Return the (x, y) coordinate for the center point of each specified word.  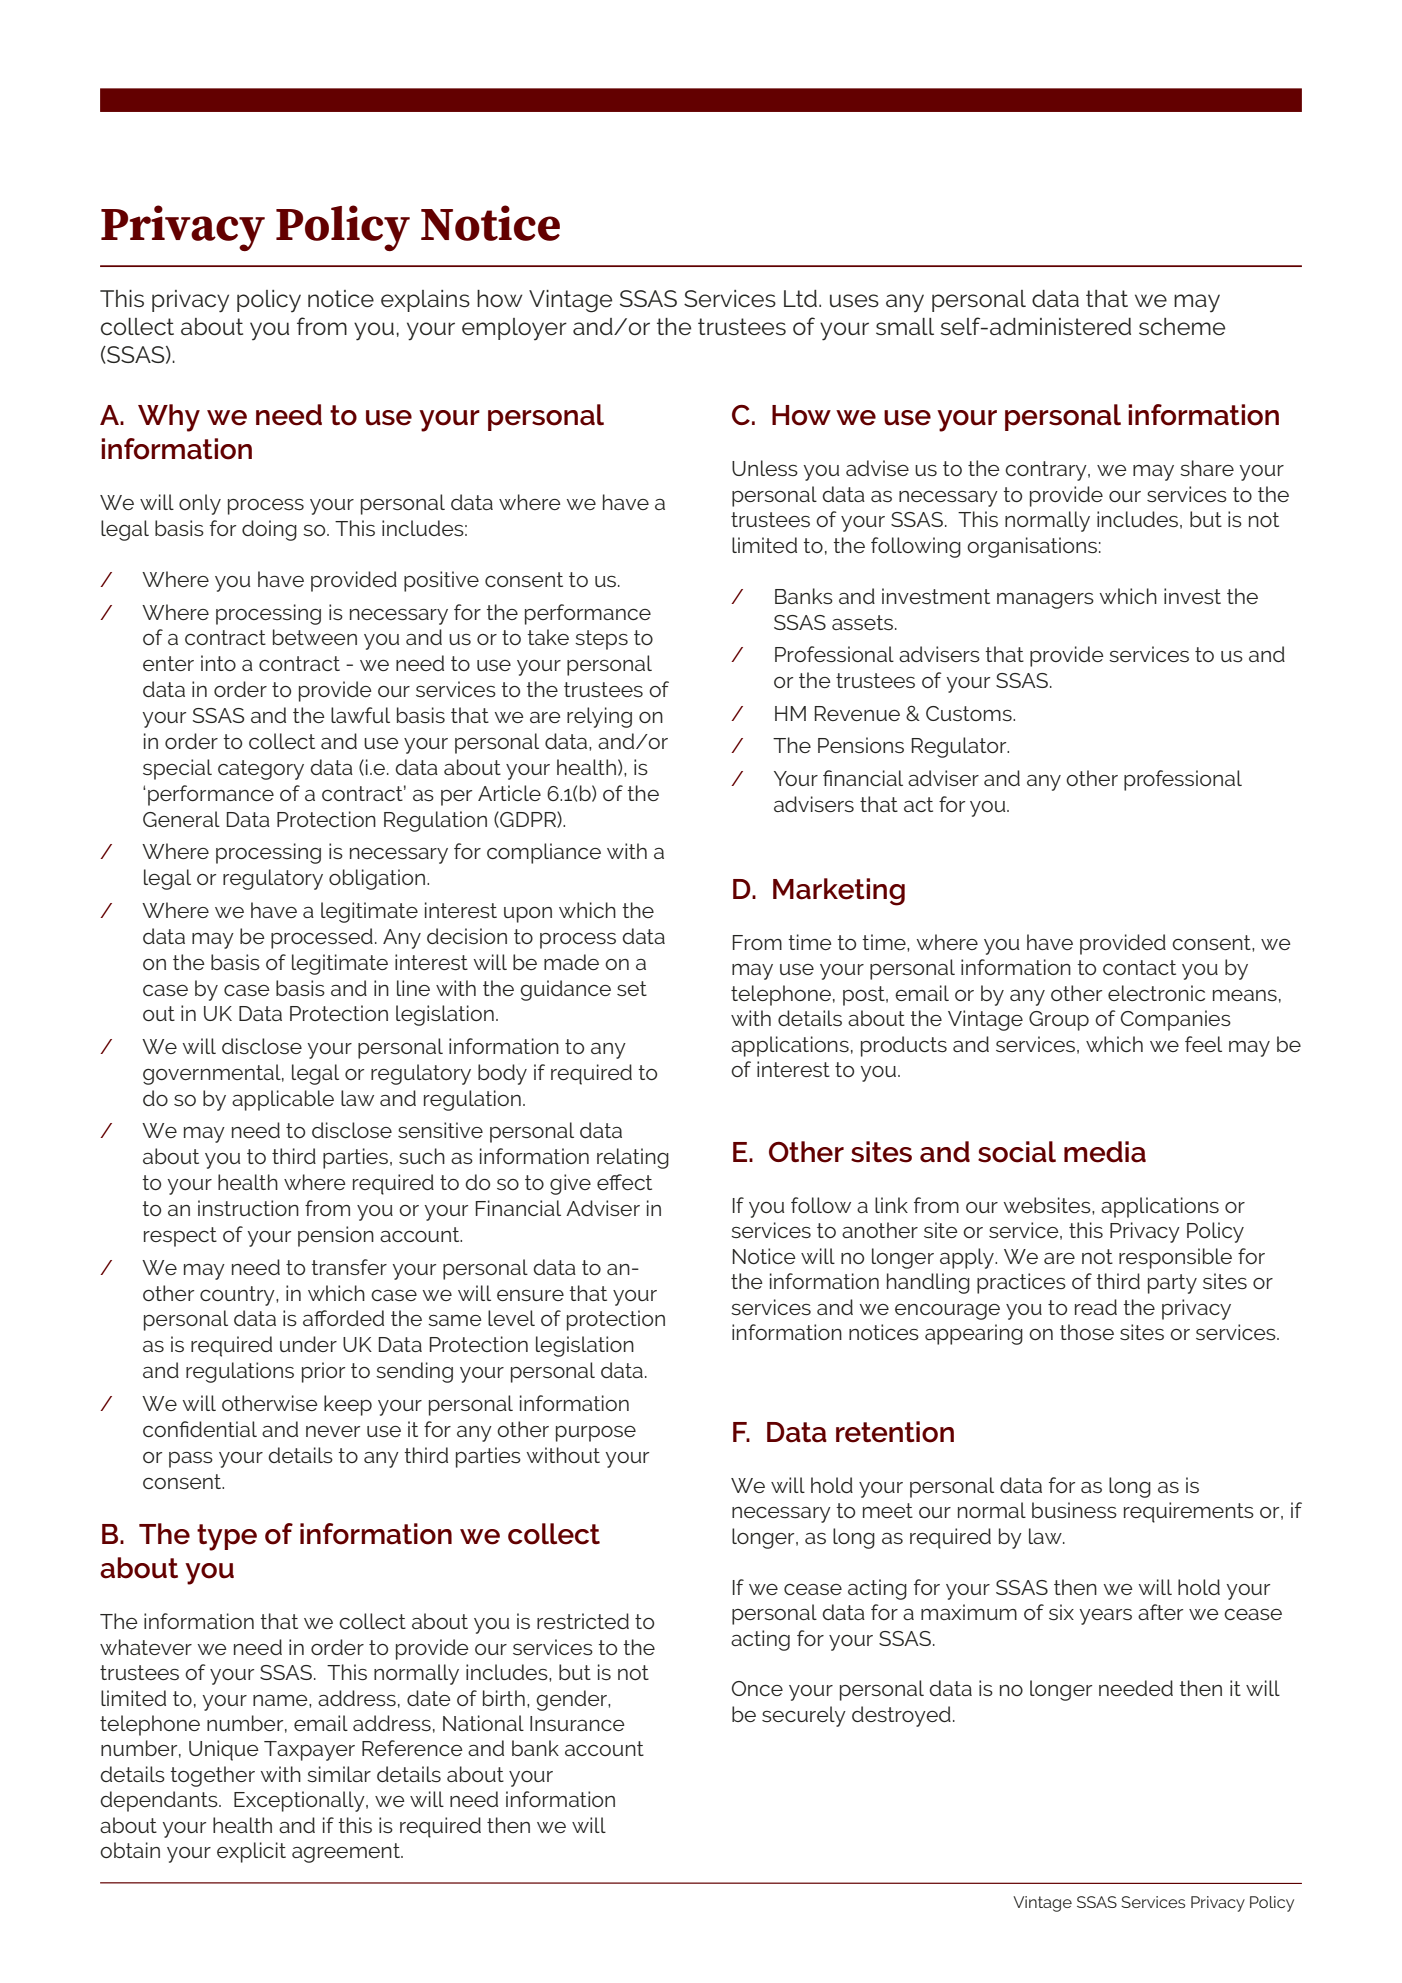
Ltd (800, 298)
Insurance (577, 1723)
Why (169, 418)
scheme (1182, 327)
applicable (283, 1100)
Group (1059, 1021)
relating (633, 1158)
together (212, 1776)
